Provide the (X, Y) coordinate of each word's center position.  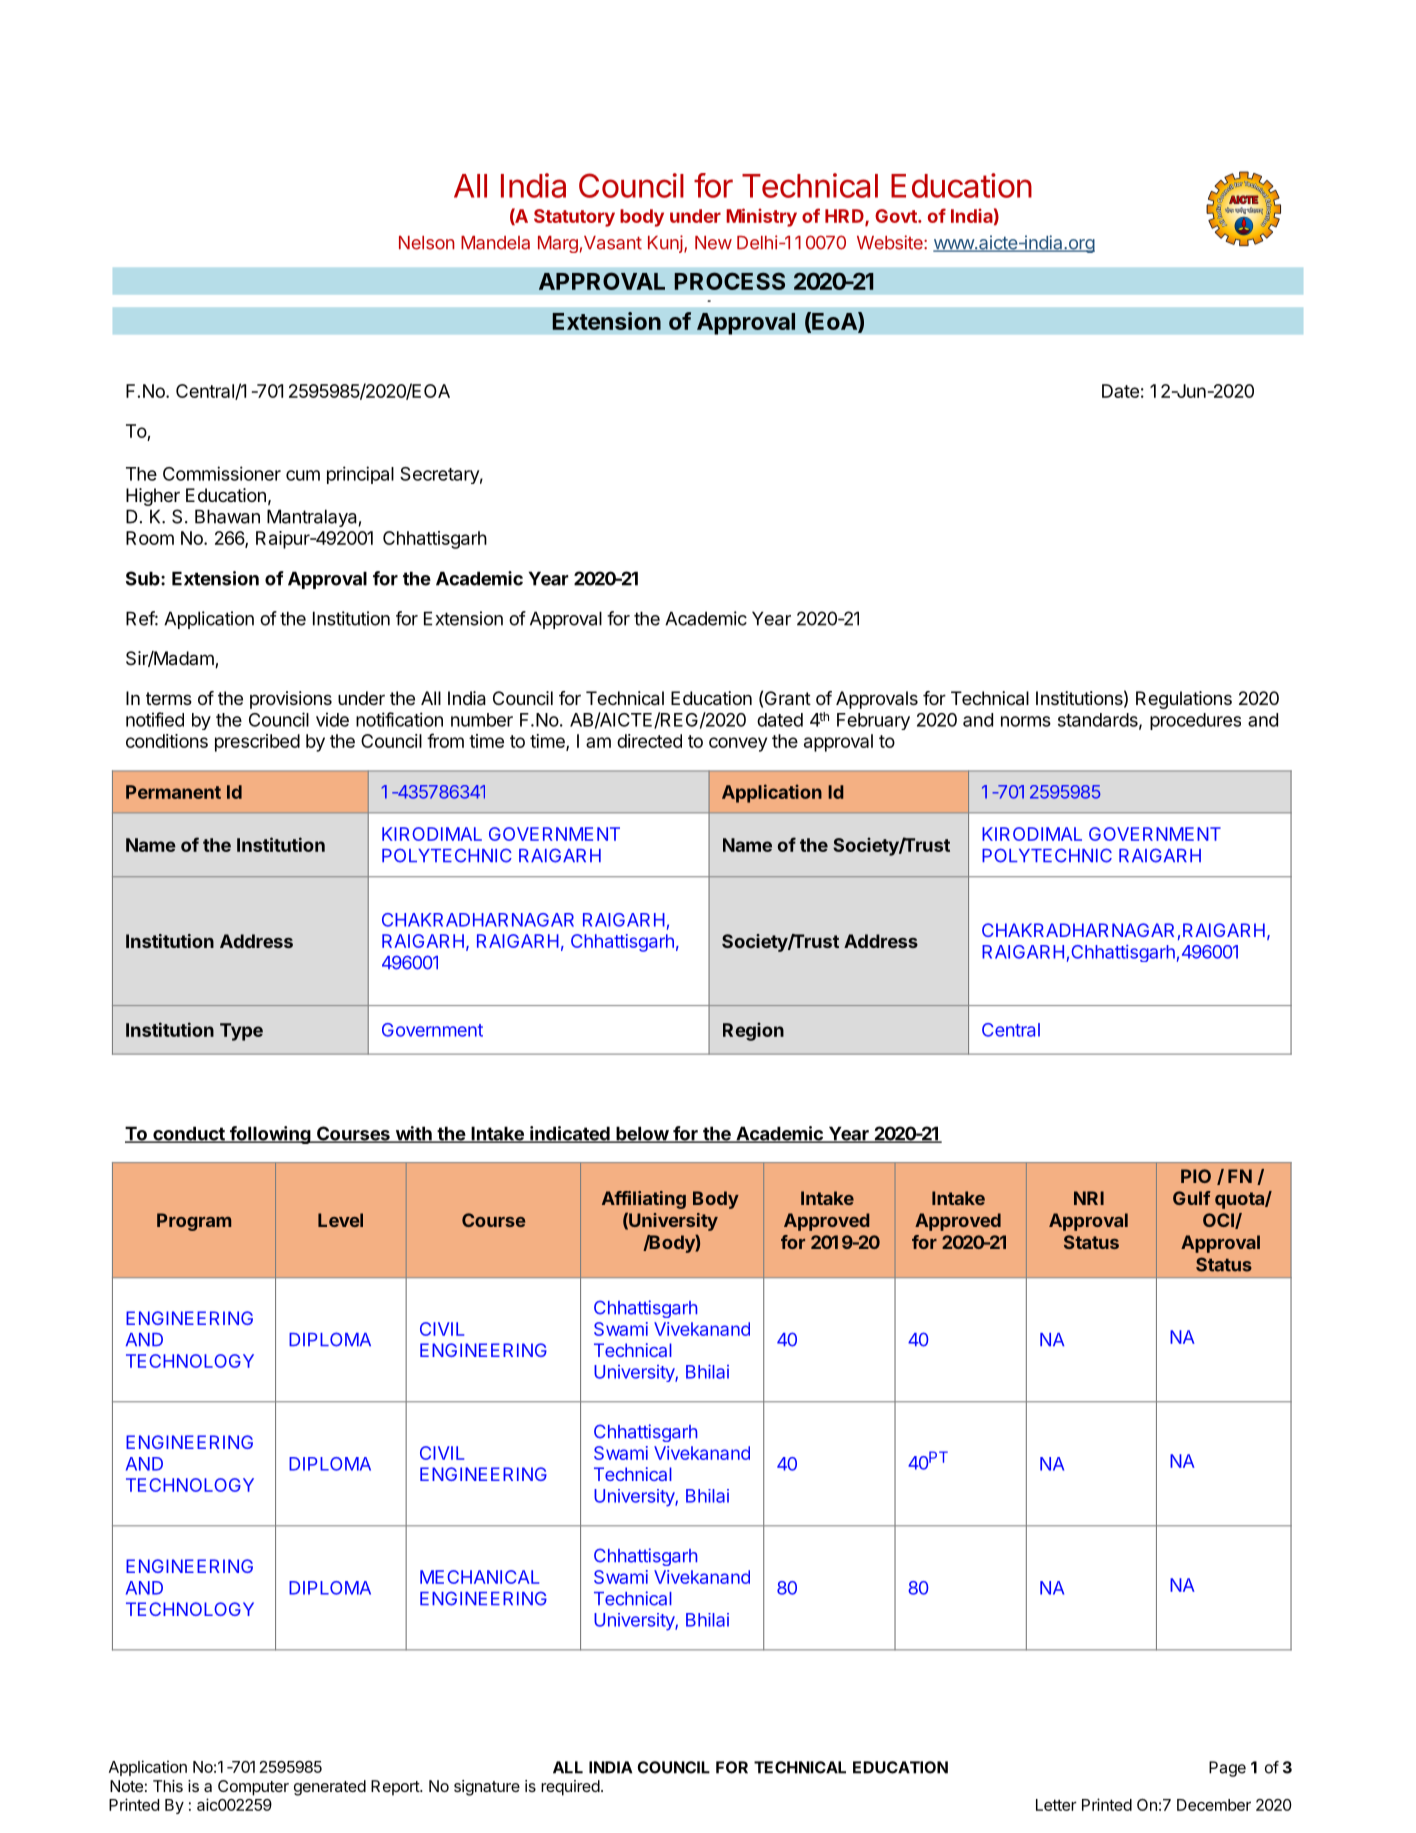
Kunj (666, 244)
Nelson (427, 243)
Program (194, 1222)
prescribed (257, 743)
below (642, 1134)
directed (649, 741)
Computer (253, 1788)
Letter (1056, 1805)
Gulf (1192, 1198)
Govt (897, 216)
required (570, 1788)
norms (1026, 721)
